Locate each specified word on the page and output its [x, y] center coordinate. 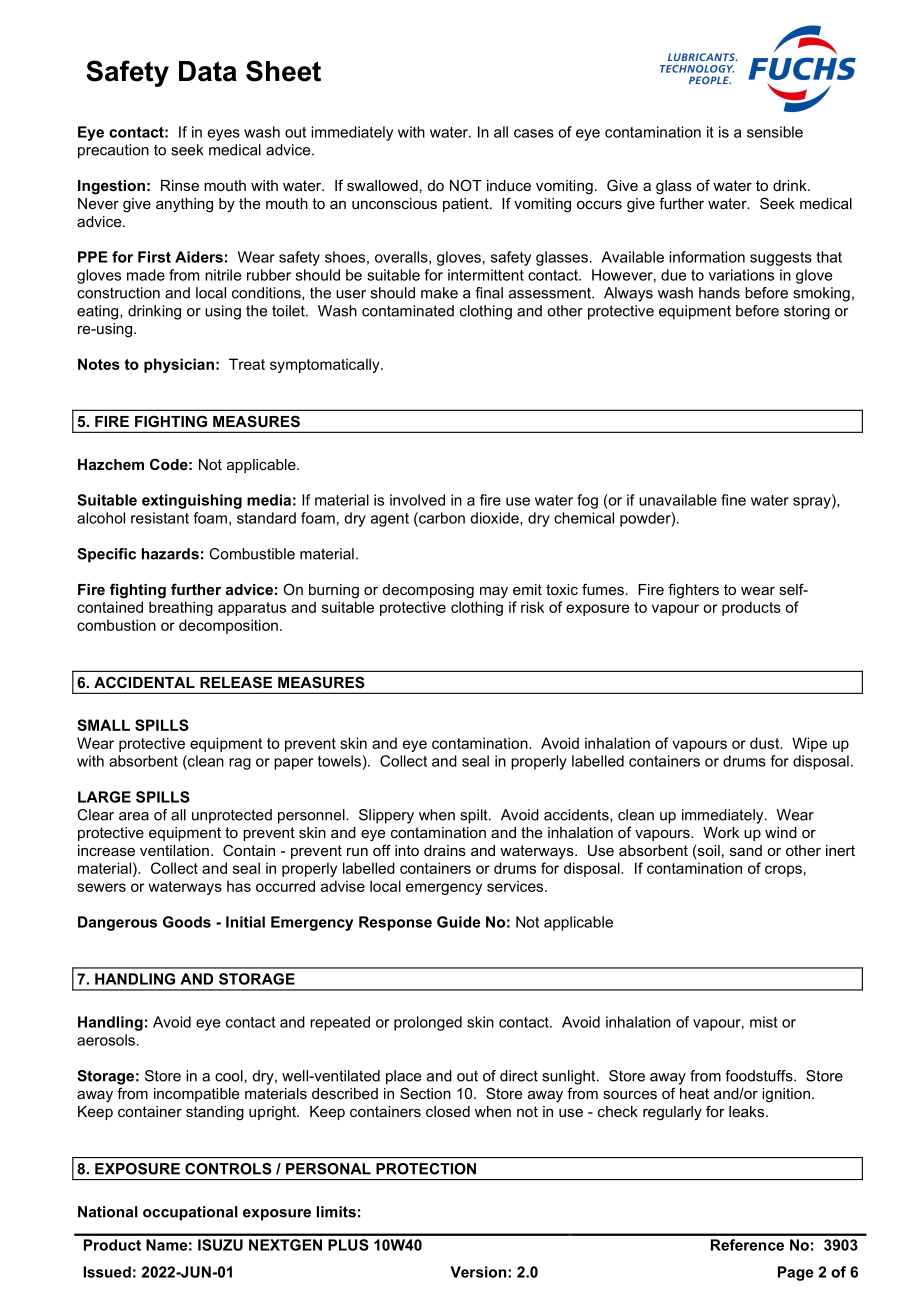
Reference [747, 1245]
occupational [190, 1213]
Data [208, 71]
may [494, 593]
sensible [775, 132]
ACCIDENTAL [144, 682]
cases [534, 133]
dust [766, 743]
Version [479, 1272]
